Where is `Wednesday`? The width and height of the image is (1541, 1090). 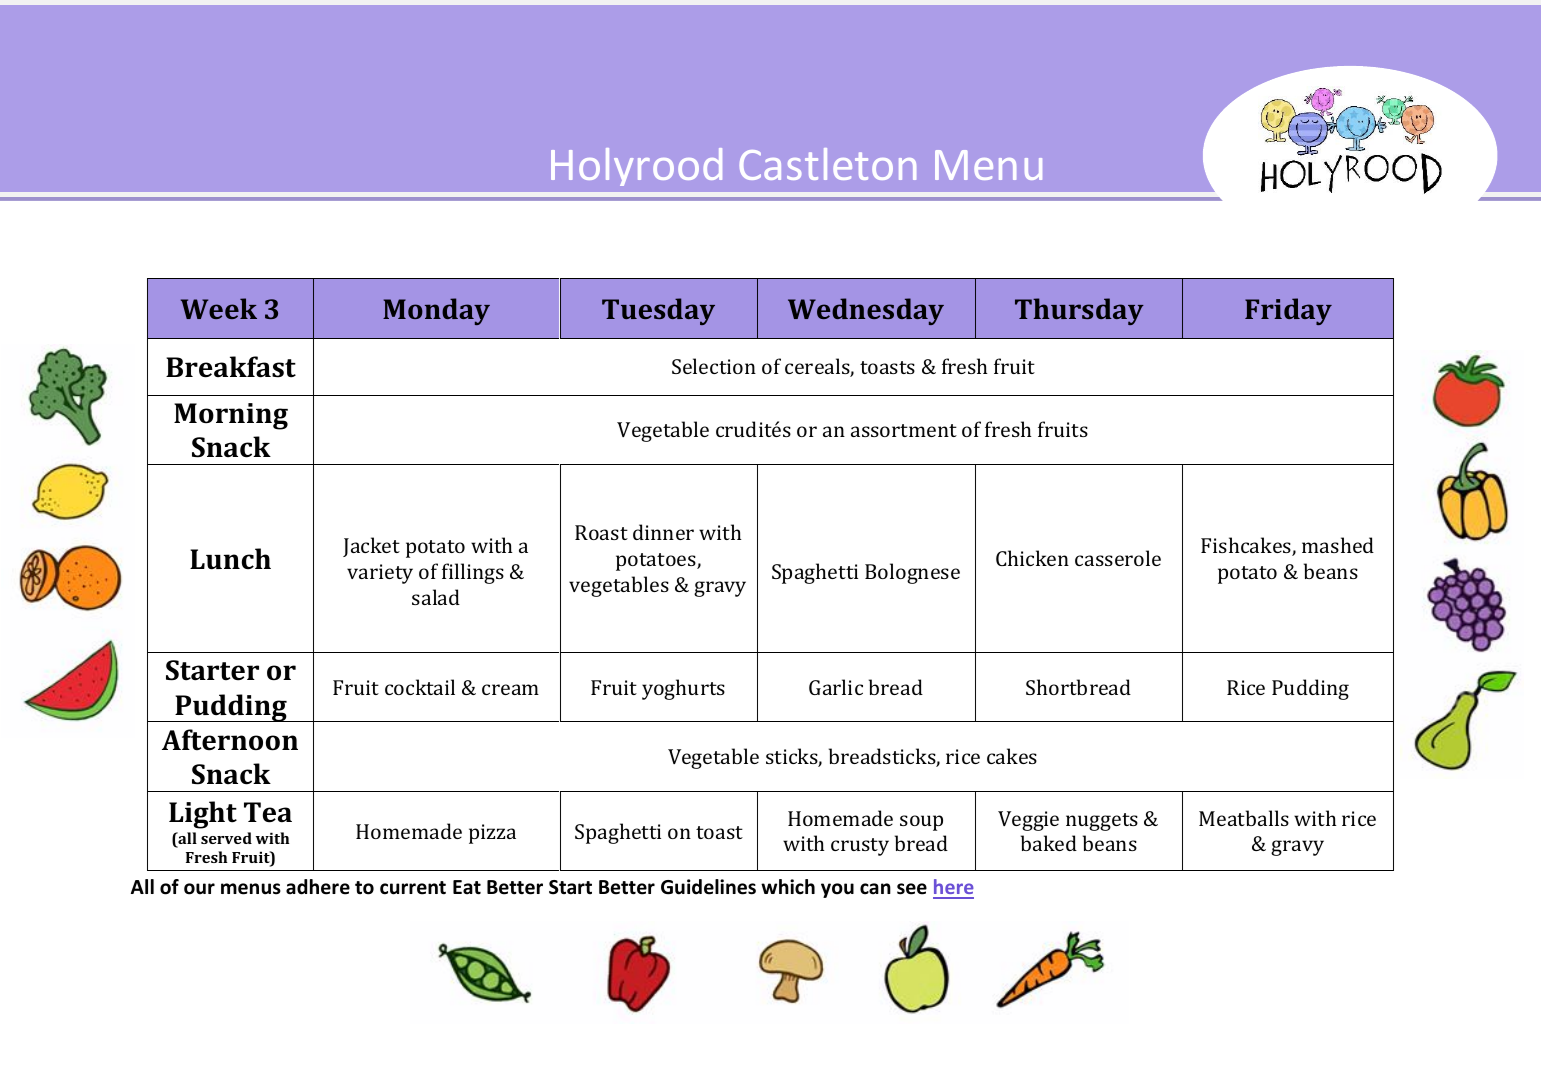
Wednesday is located at coordinates (866, 311).
